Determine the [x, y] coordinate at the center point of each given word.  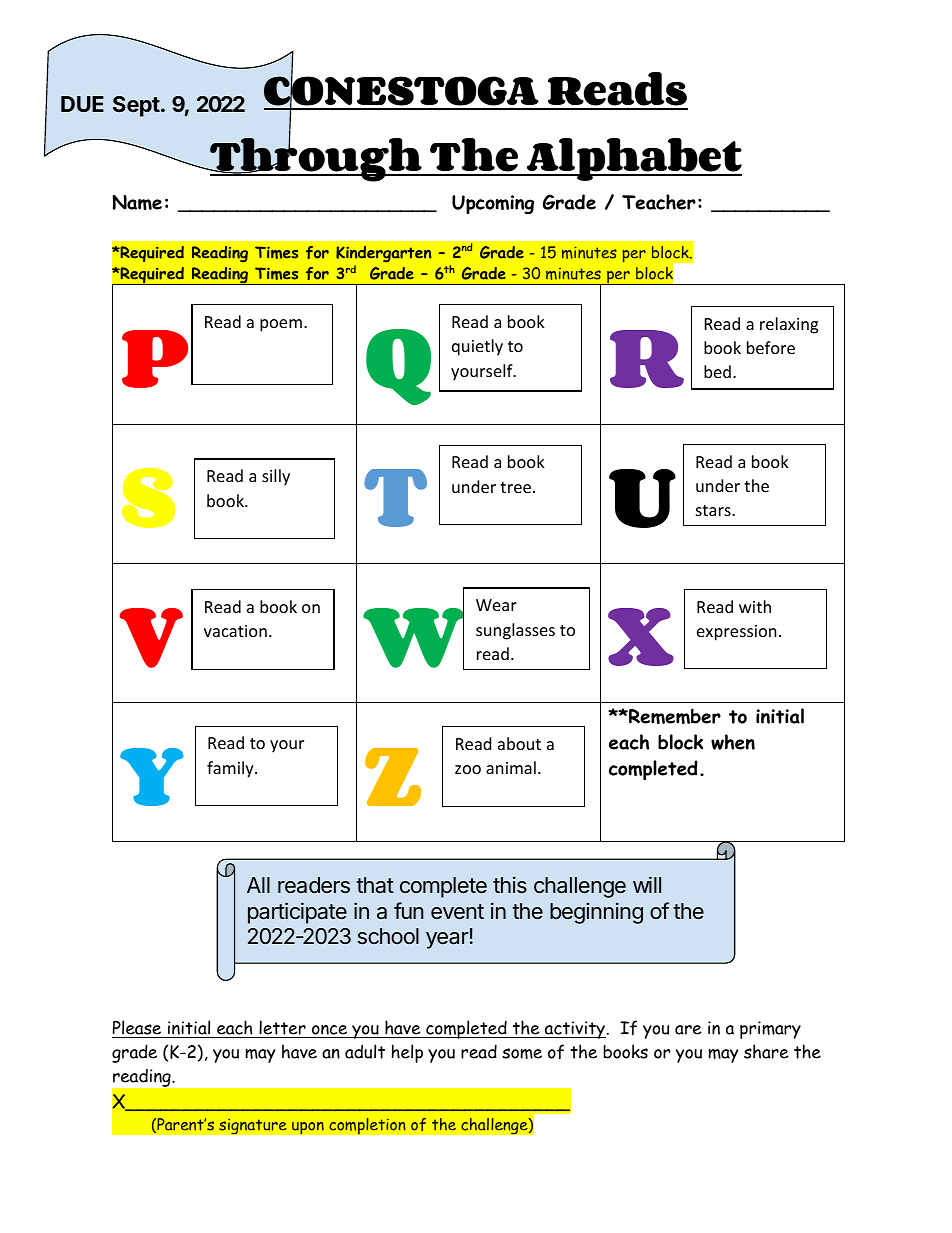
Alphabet [633, 159]
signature [253, 1126]
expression [737, 633]
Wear [496, 605]
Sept [136, 106]
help [407, 1053]
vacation [235, 631]
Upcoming [493, 204]
